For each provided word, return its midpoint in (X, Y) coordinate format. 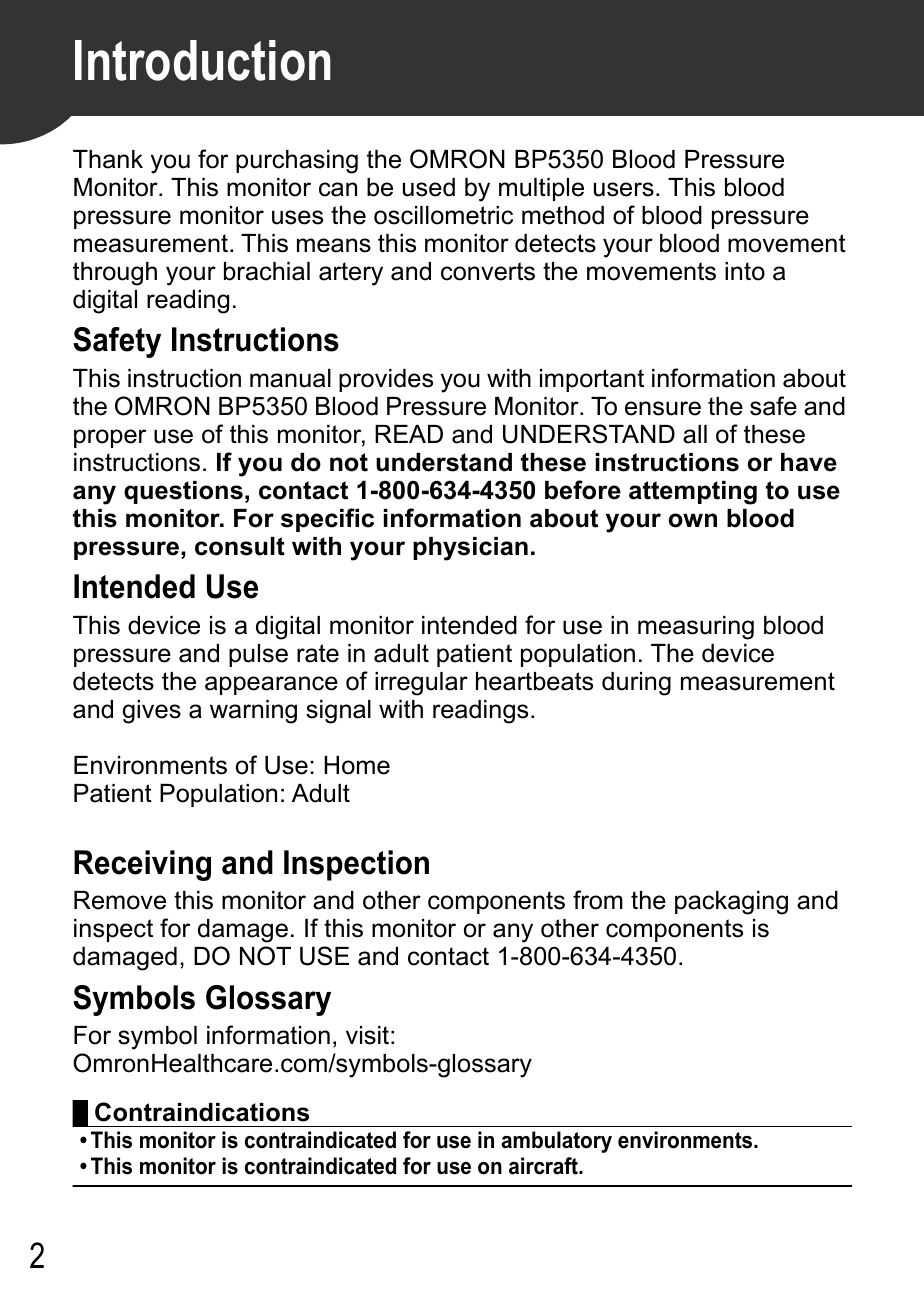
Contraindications (202, 1112)
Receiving (142, 865)
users (624, 189)
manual (290, 378)
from (598, 900)
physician (470, 549)
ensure (663, 408)
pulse (258, 655)
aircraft (544, 1166)
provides (386, 380)
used (429, 187)
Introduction (203, 60)
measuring (696, 628)
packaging (731, 903)
